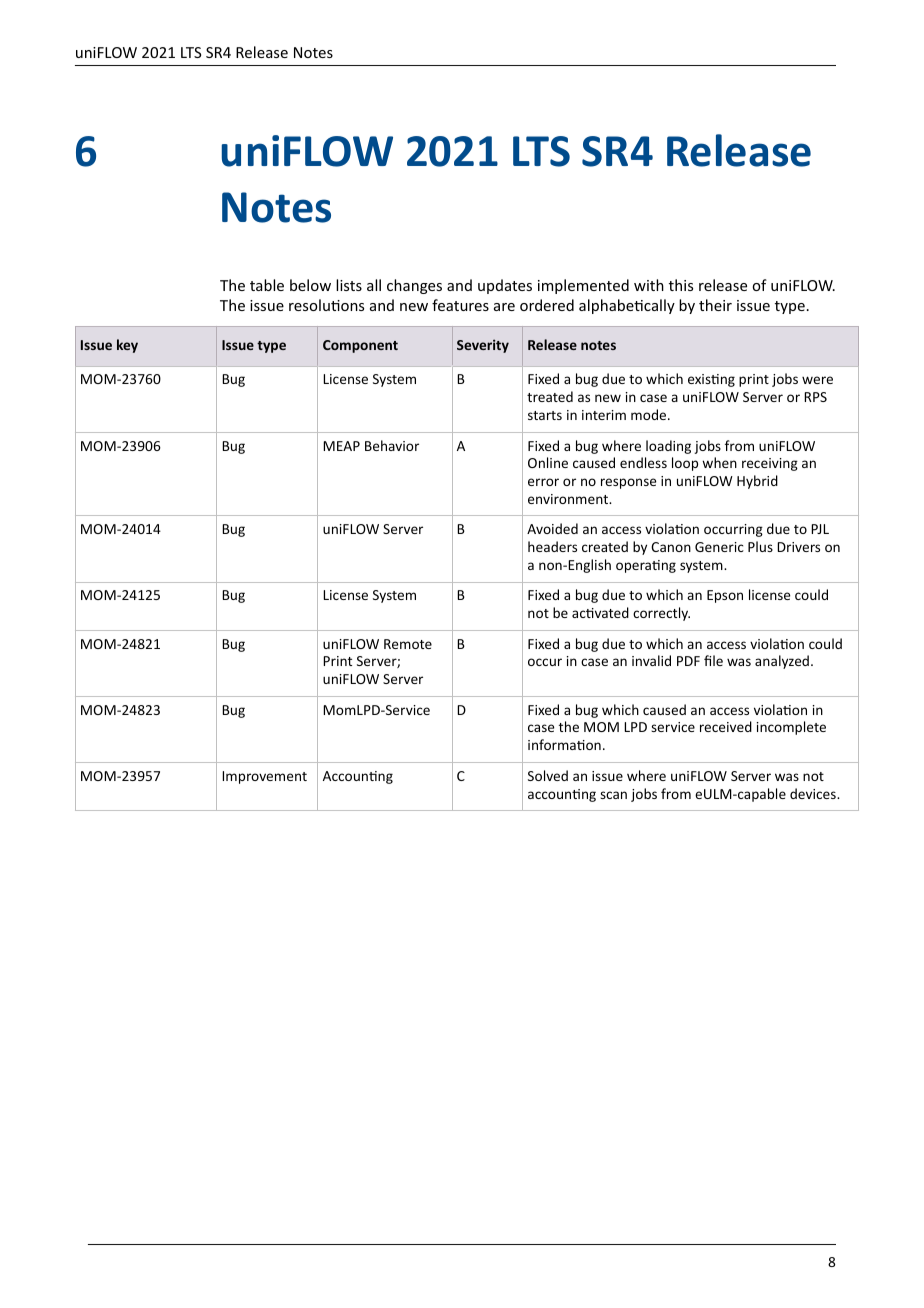  I want to click on devices, so click(814, 793).
